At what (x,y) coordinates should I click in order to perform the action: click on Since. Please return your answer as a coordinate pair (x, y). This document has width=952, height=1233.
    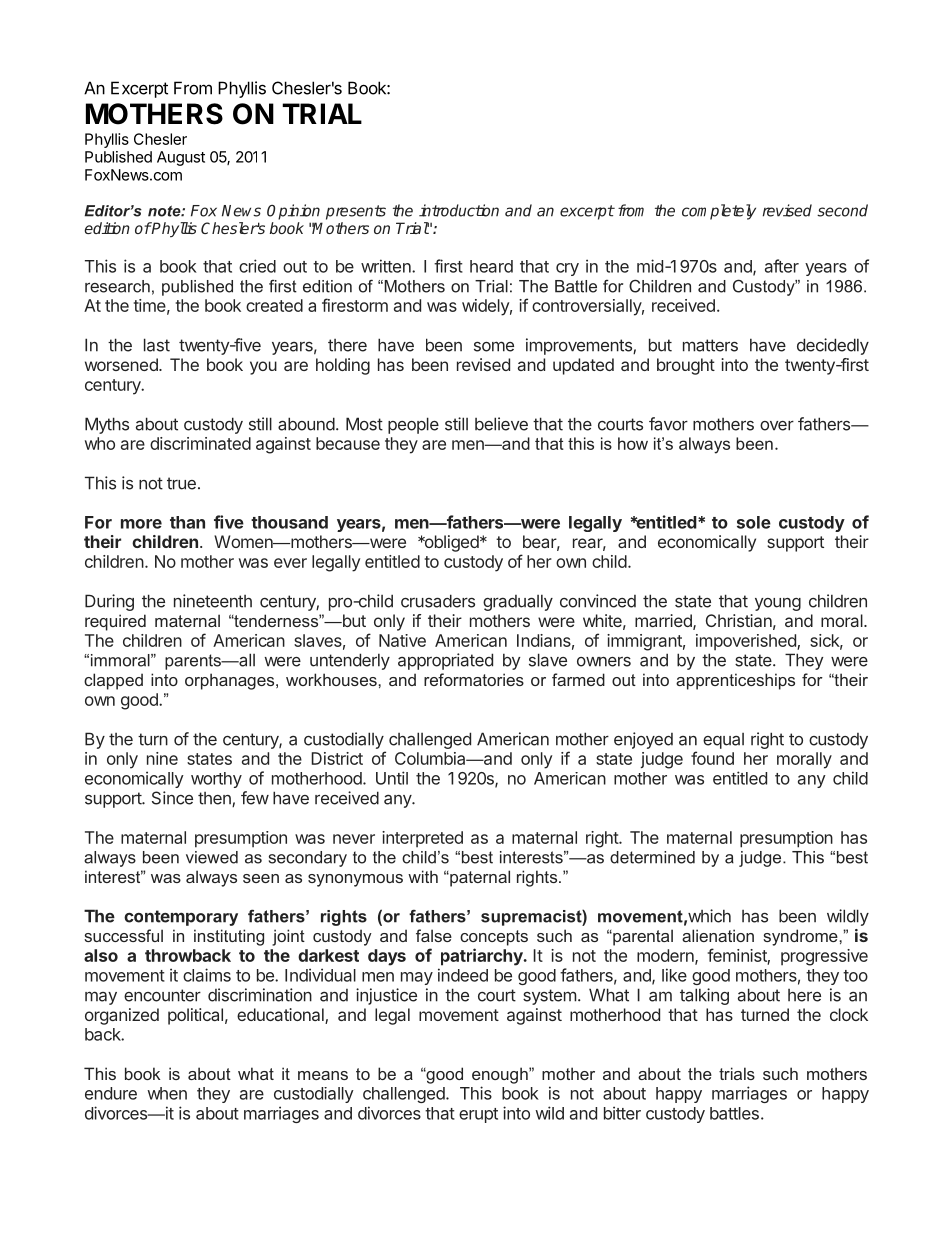
    Looking at the image, I should click on (172, 798).
